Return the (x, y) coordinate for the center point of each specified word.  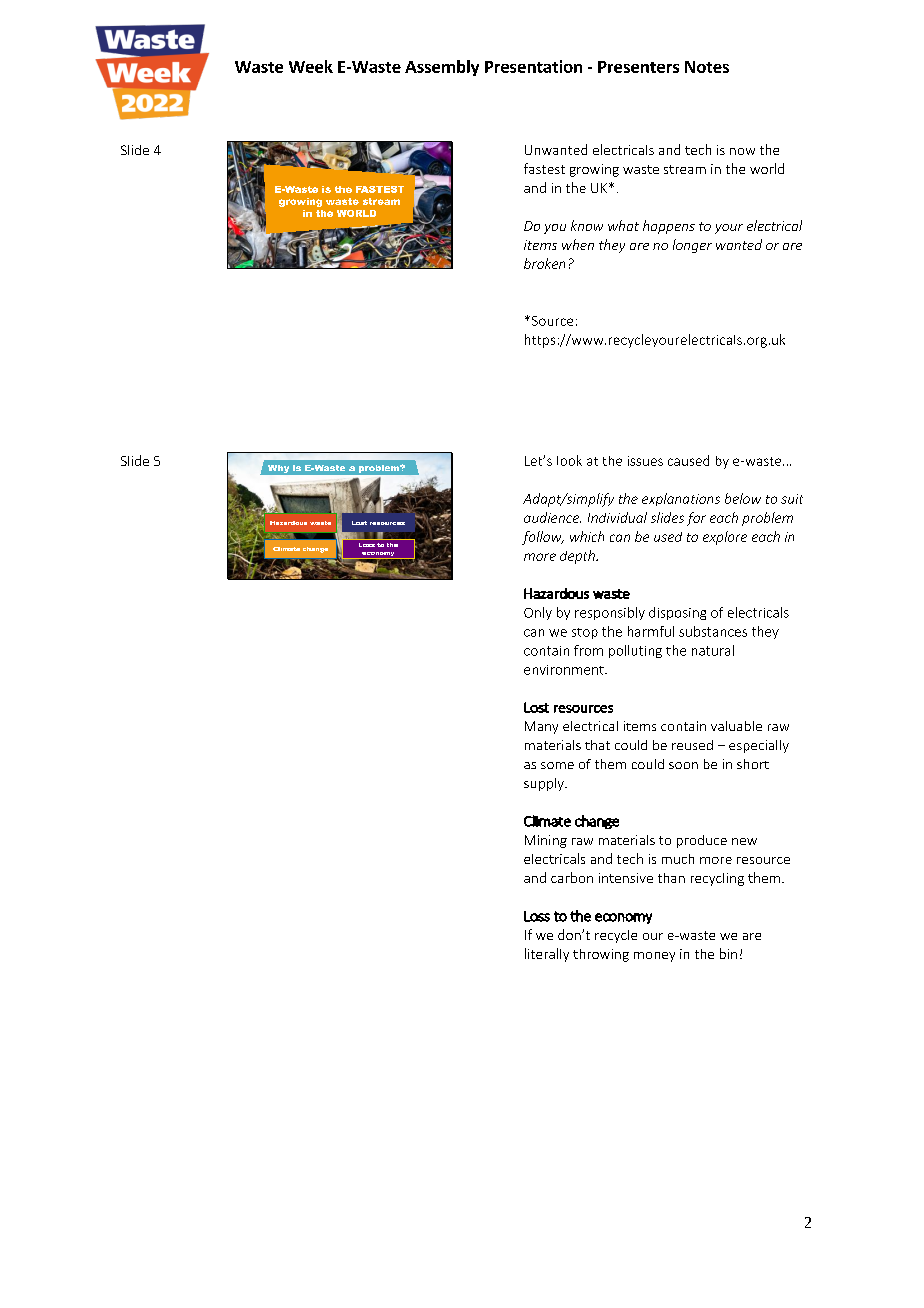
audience (552, 517)
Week (311, 66)
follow (543, 538)
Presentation (533, 66)
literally (547, 955)
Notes (707, 67)
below (743, 498)
